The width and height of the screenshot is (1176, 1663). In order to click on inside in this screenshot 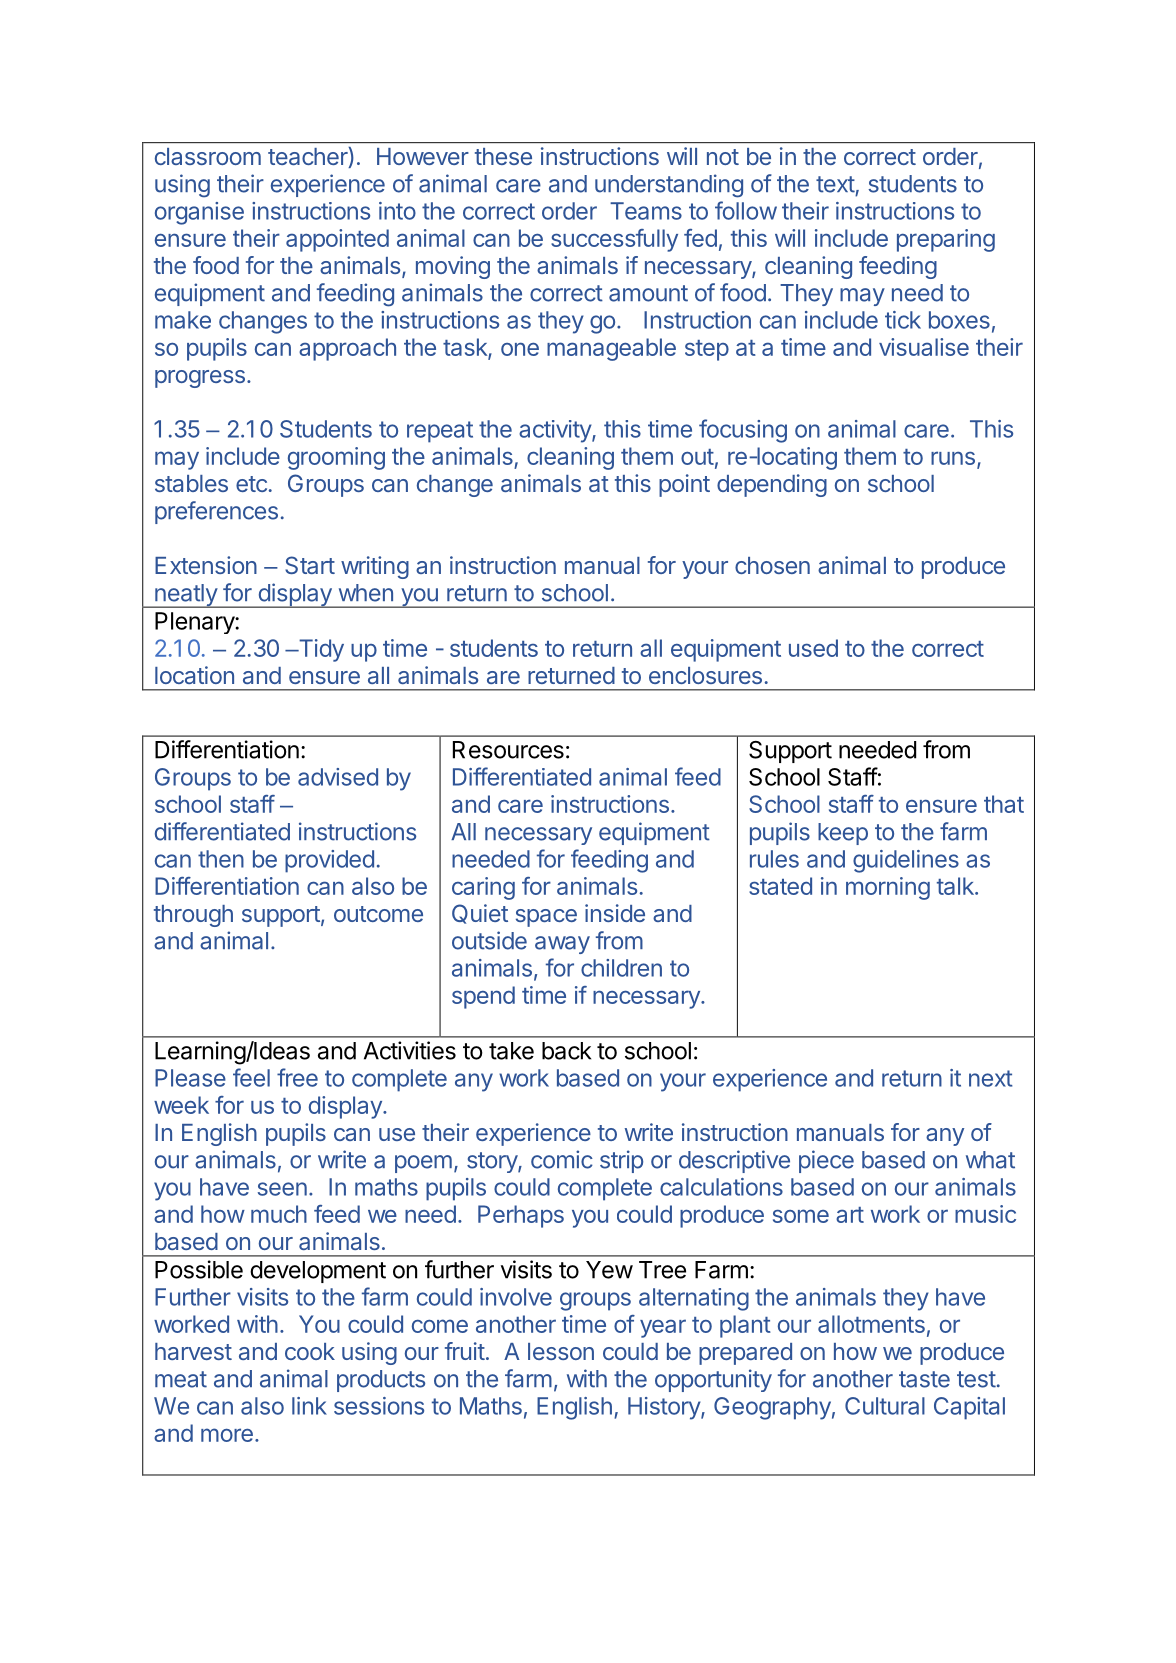, I will do `click(615, 913)`.
